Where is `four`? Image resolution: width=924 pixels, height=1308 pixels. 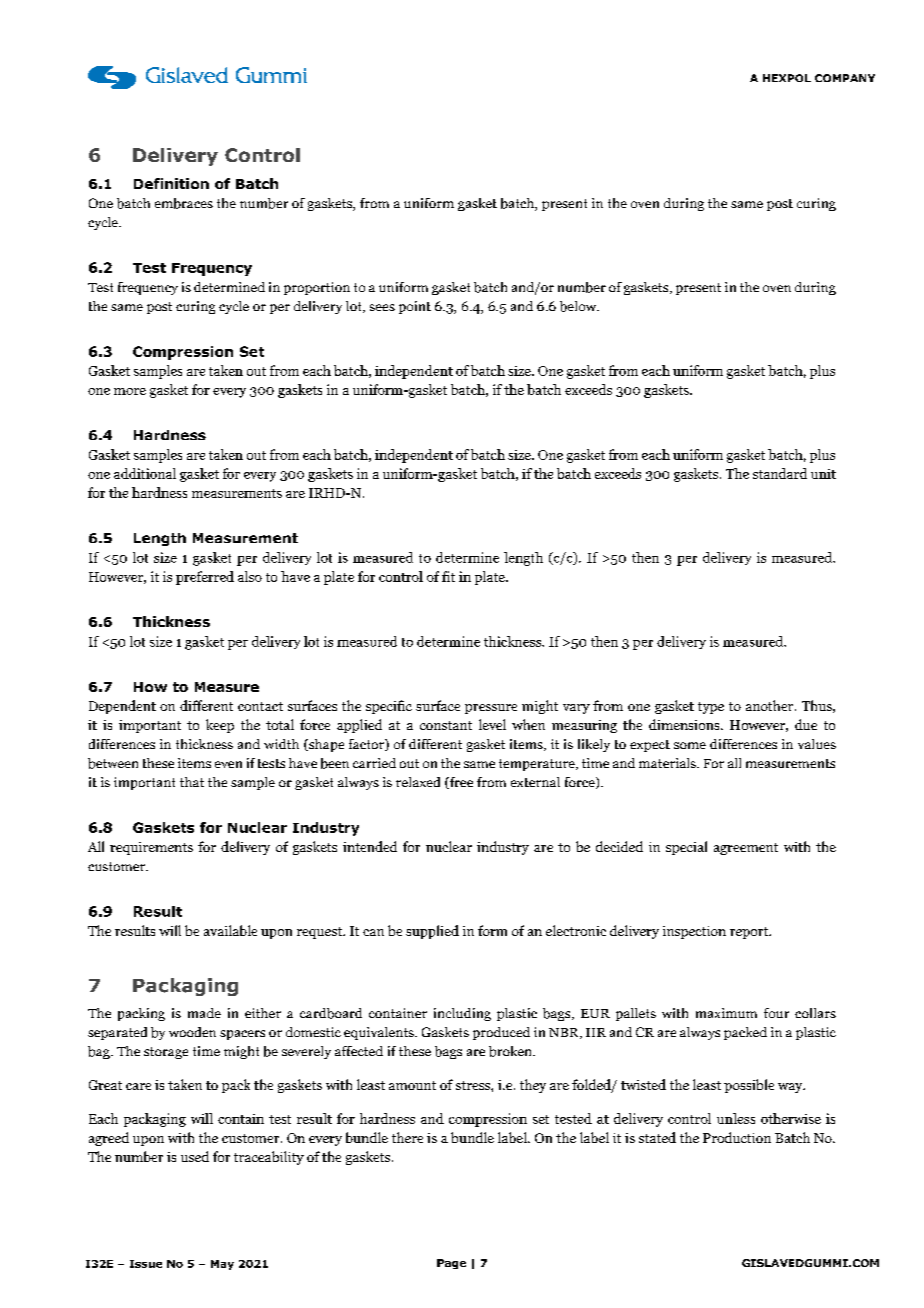
four is located at coordinates (776, 1013).
